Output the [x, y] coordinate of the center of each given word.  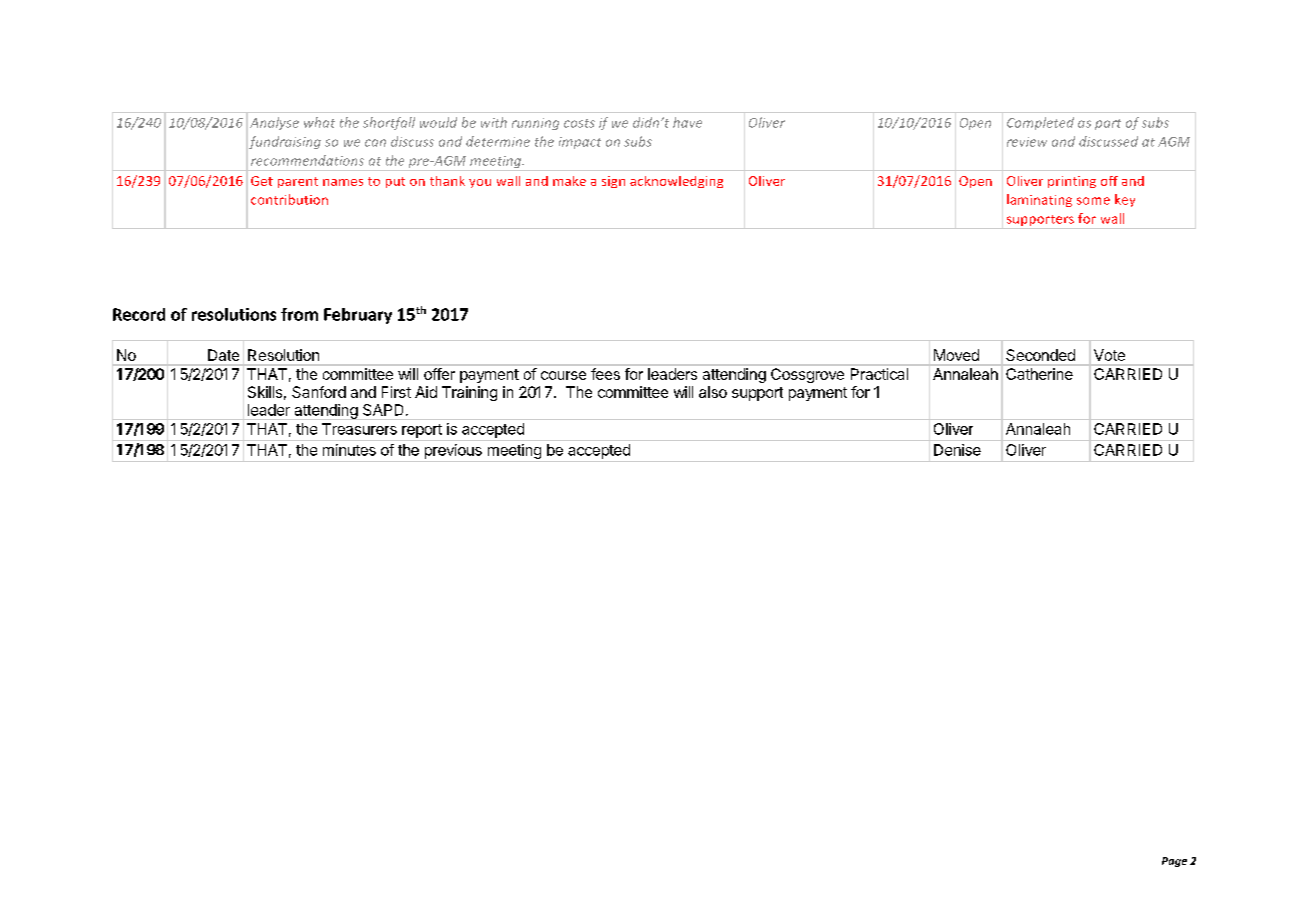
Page [1174, 862]
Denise [957, 450]
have [687, 122]
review [1027, 142]
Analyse [274, 123]
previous [453, 451]
